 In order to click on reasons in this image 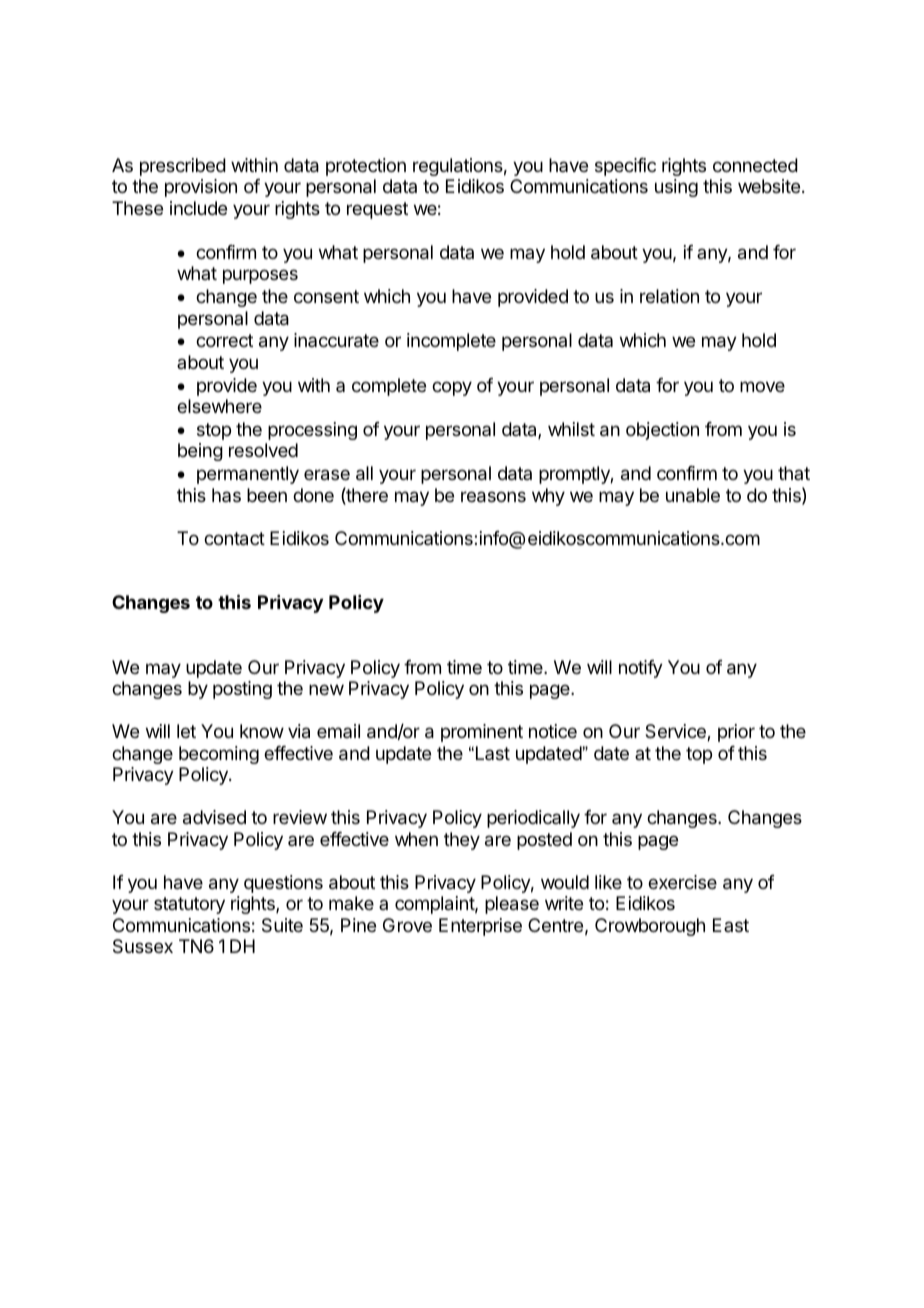, I will do `click(493, 497)`.
